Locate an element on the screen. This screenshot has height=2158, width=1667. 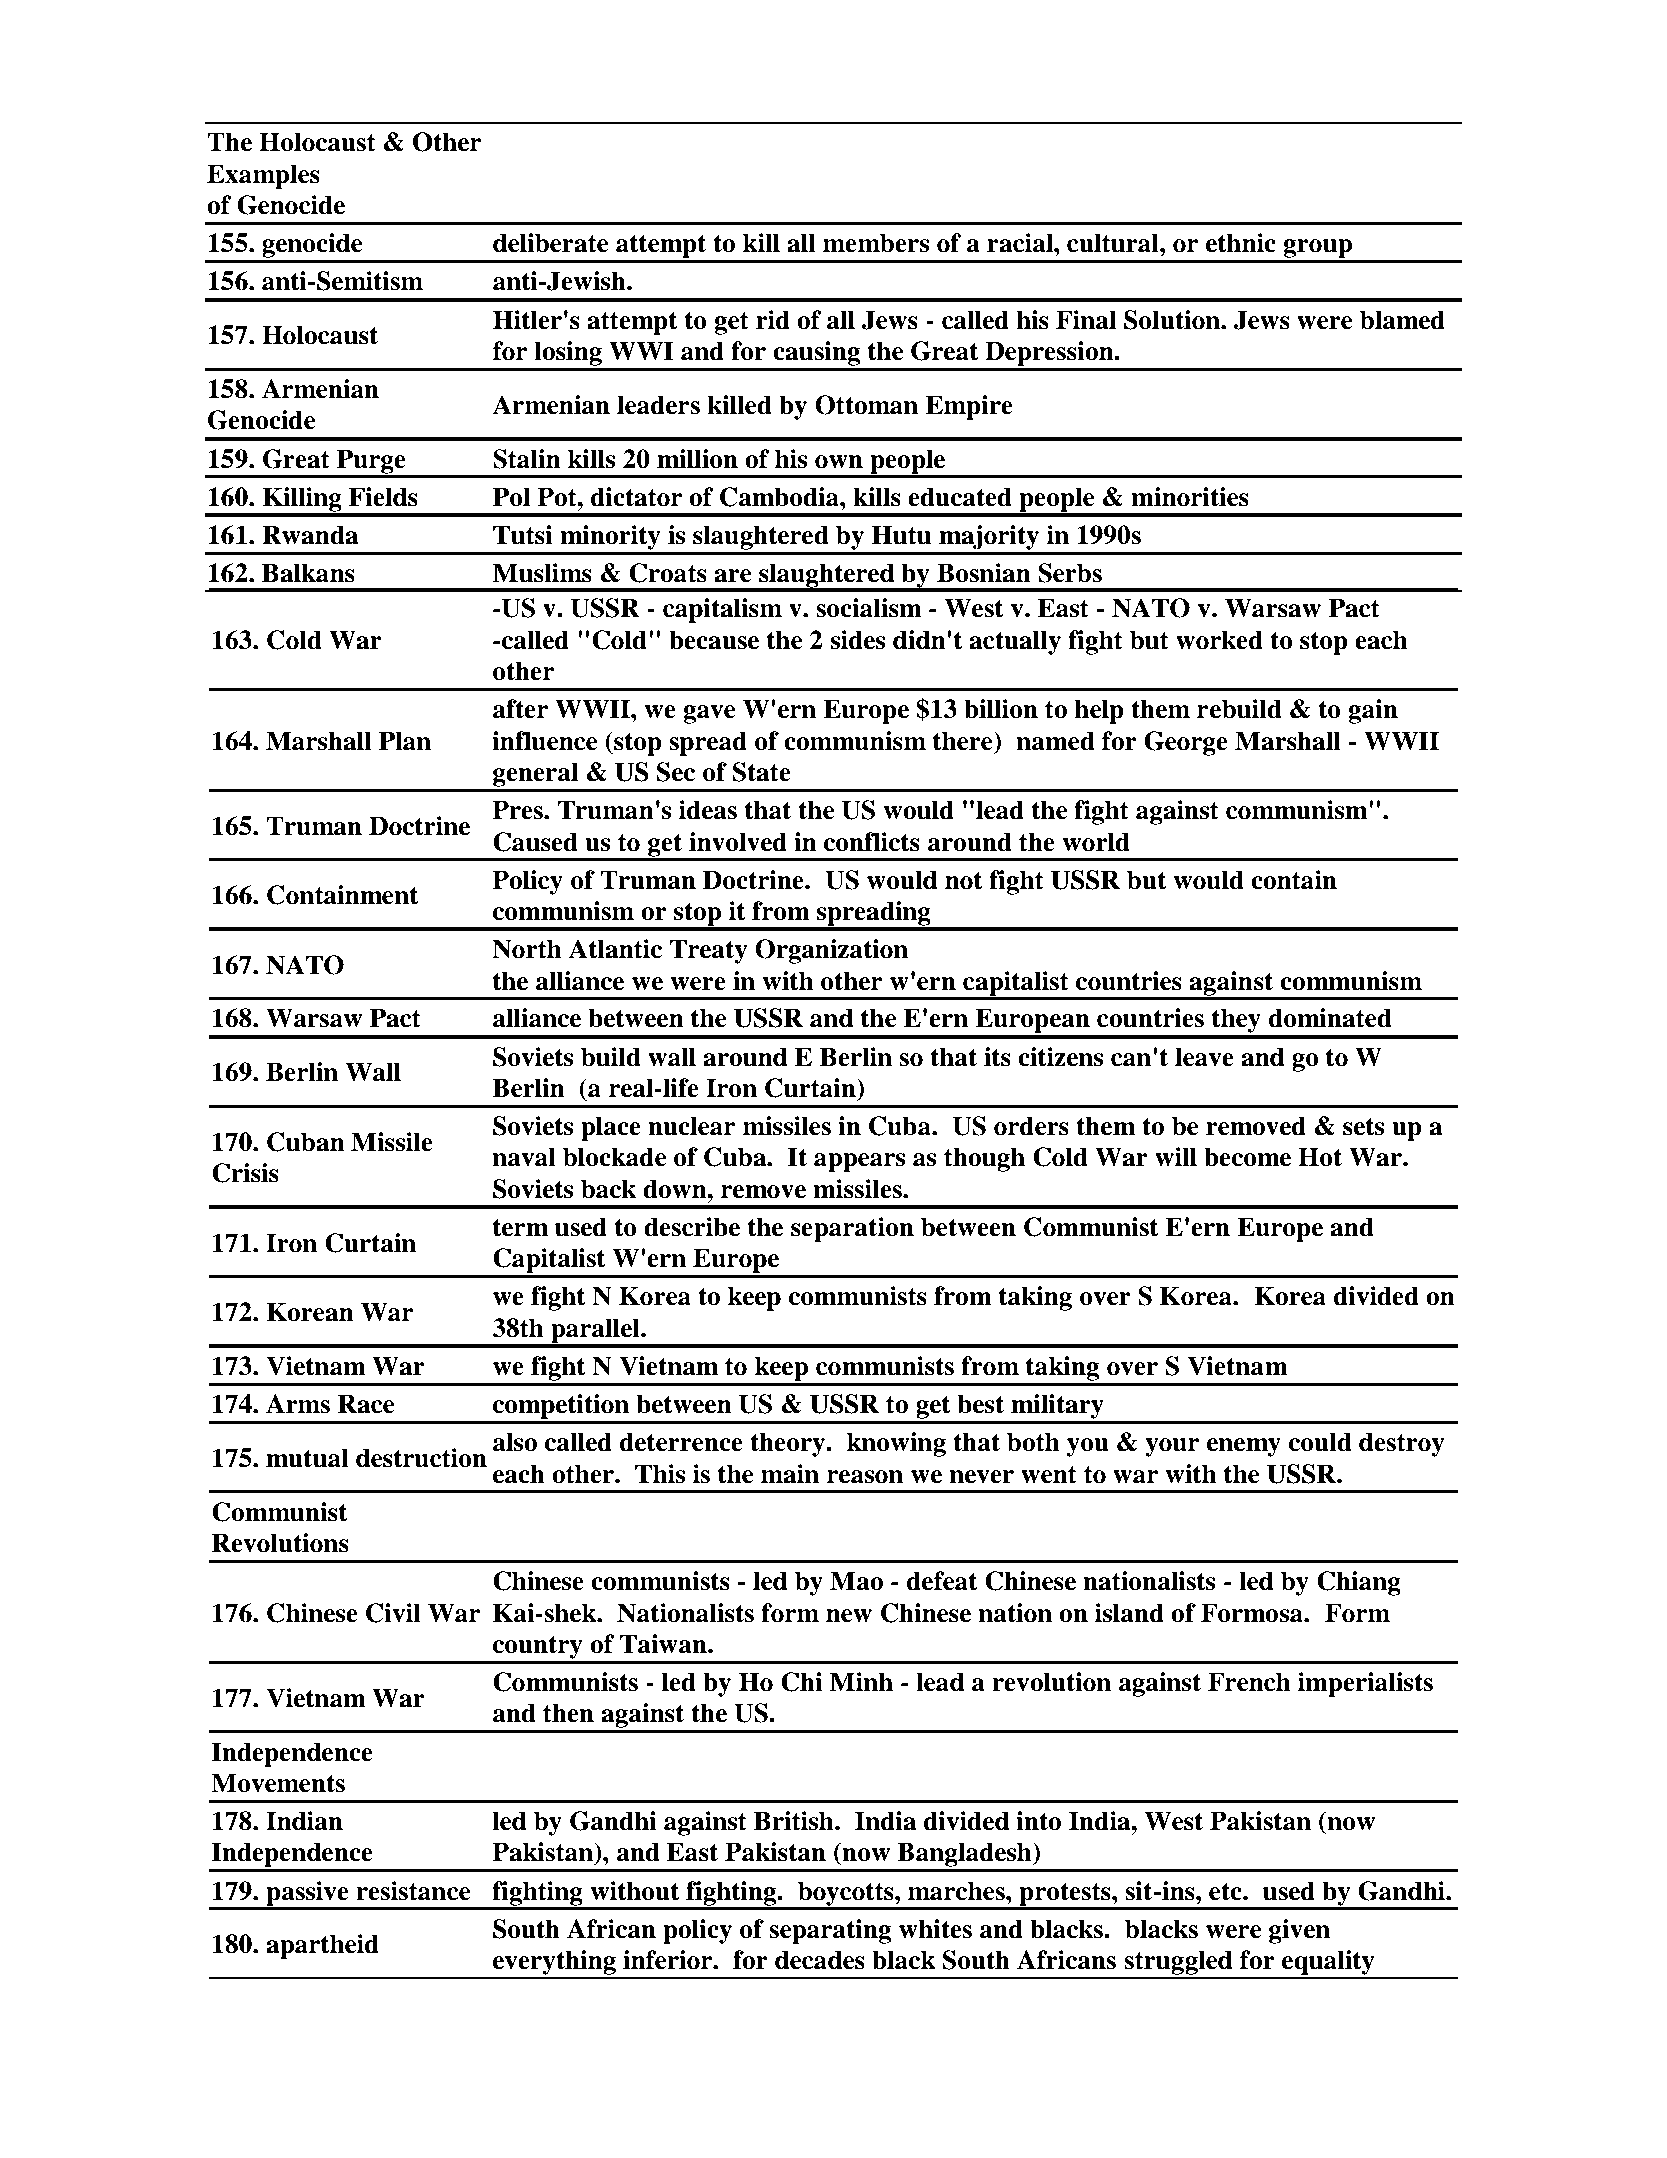
leave is located at coordinates (1204, 1057).
